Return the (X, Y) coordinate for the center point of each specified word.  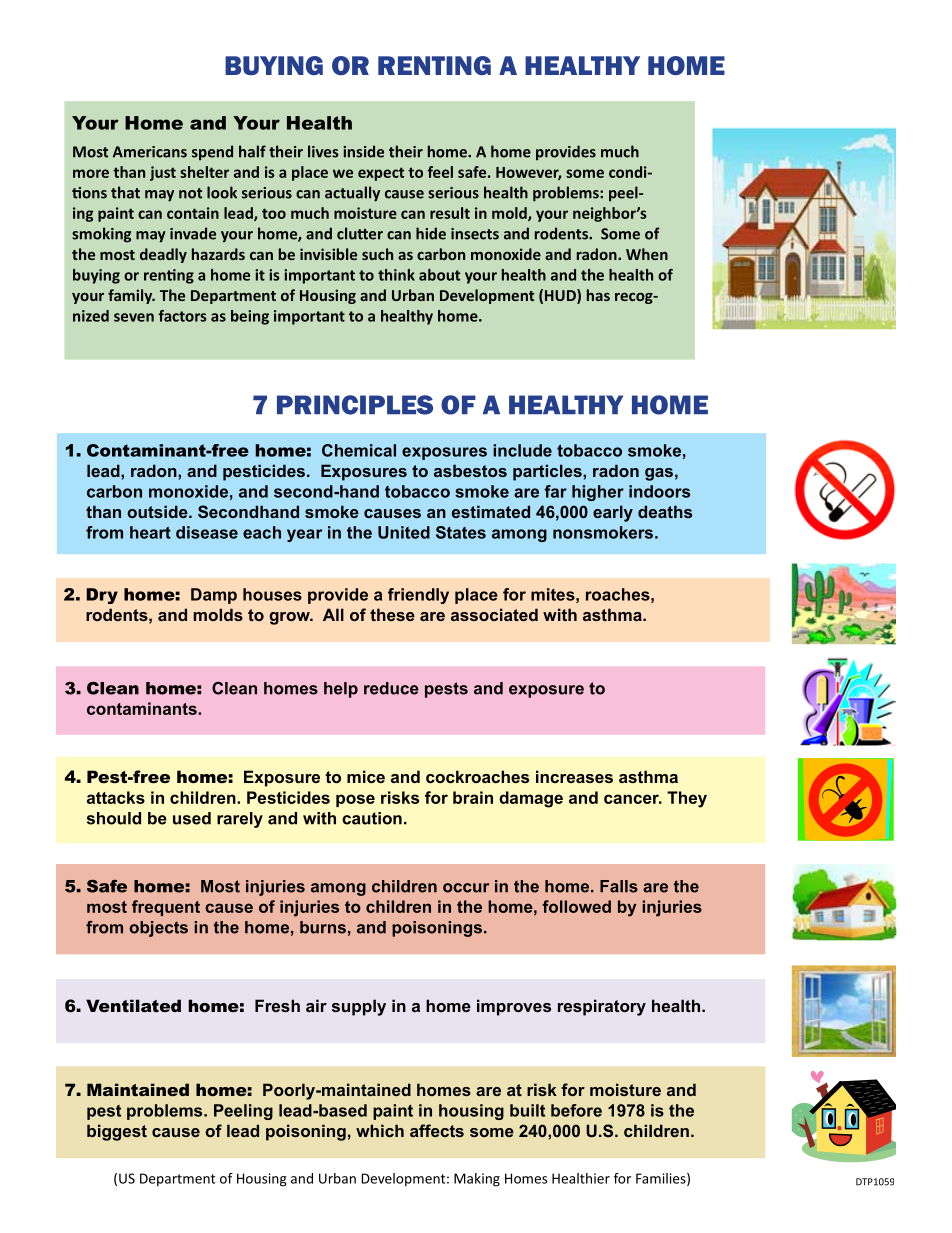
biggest (117, 1132)
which (380, 1130)
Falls (619, 886)
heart (150, 532)
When (647, 254)
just (163, 173)
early (613, 513)
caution (372, 818)
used (192, 818)
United (404, 532)
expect (381, 174)
